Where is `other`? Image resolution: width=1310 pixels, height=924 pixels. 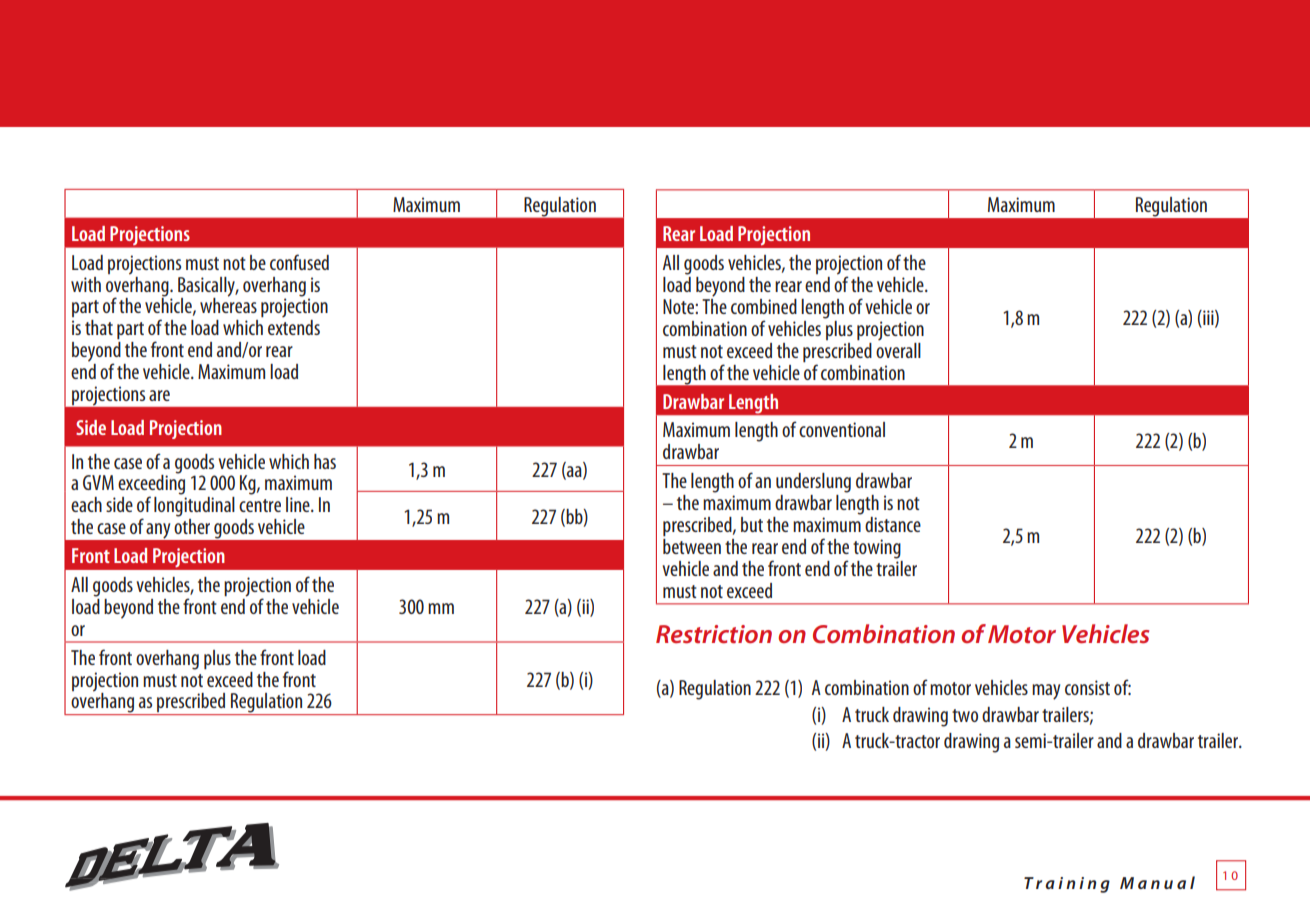 other is located at coordinates (192, 526).
